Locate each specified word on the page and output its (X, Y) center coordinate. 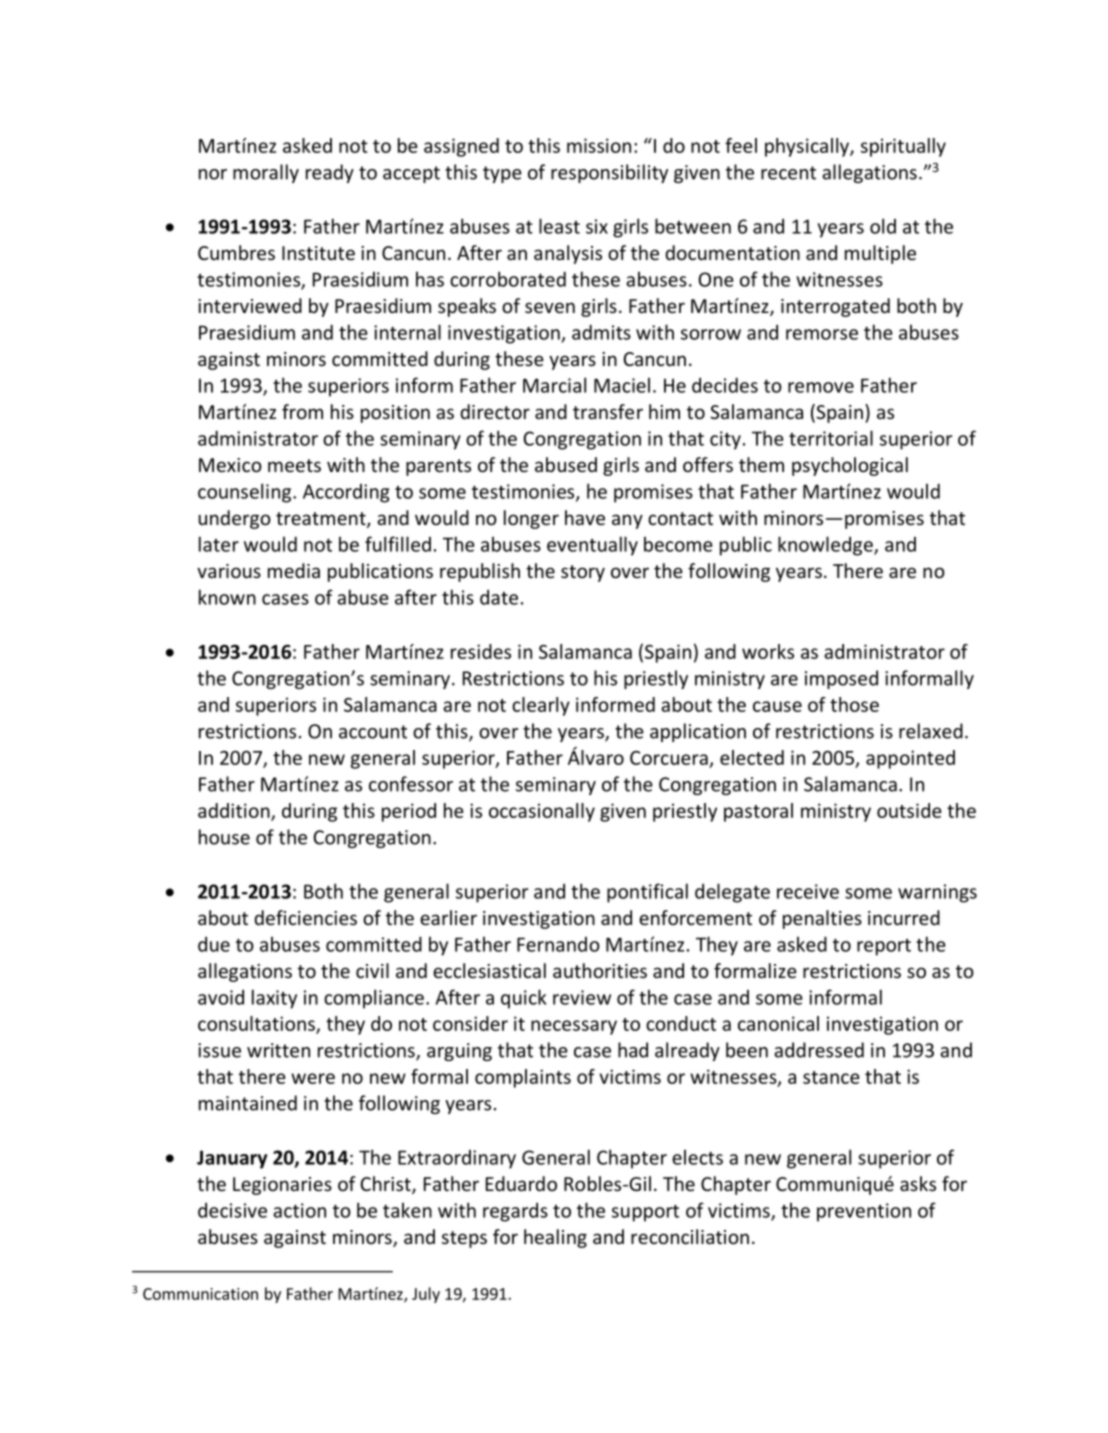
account (373, 732)
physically (808, 147)
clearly (541, 706)
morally (266, 173)
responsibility (609, 173)
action (299, 1210)
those (854, 704)
